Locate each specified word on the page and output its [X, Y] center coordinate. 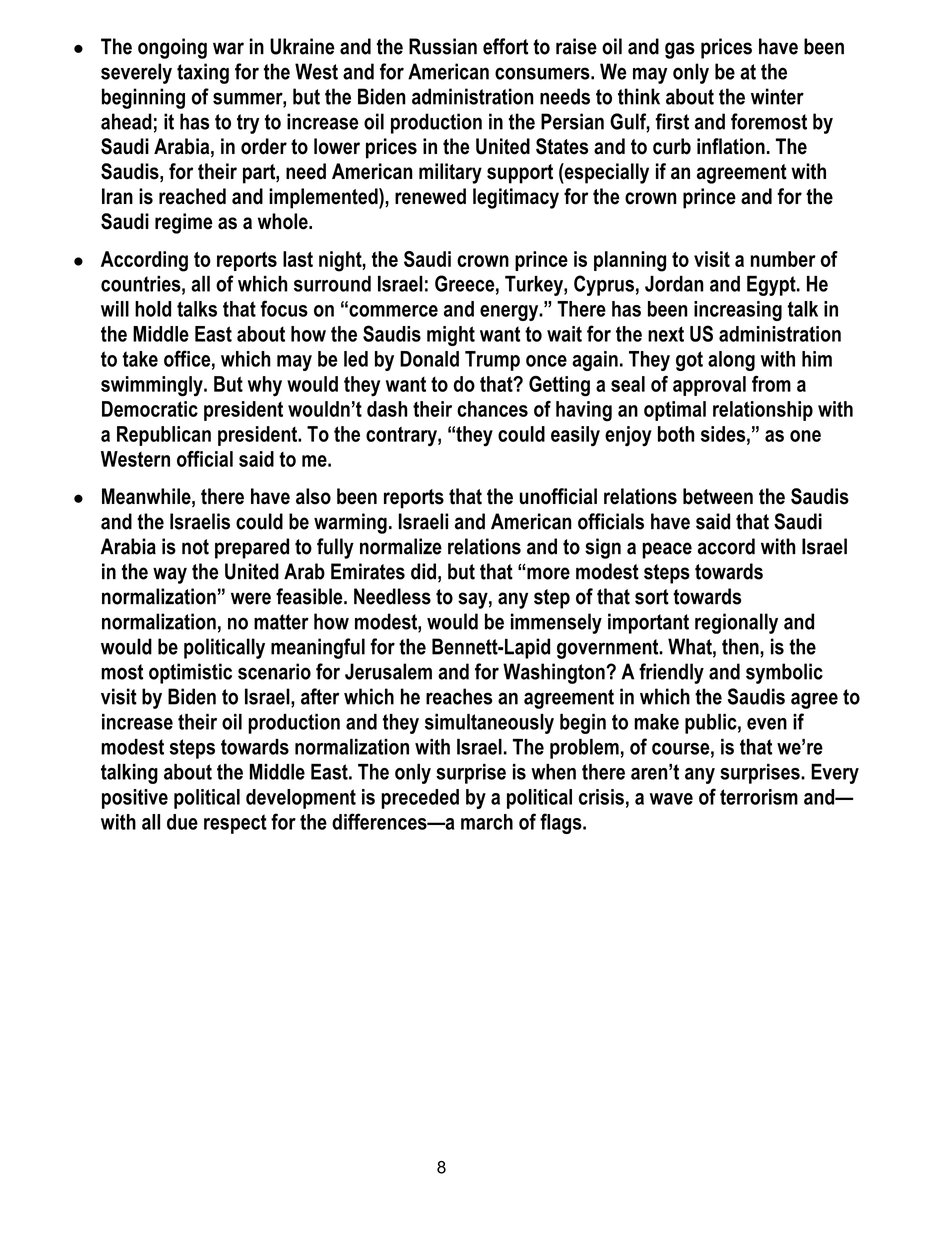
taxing [203, 73]
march [487, 822]
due [182, 822]
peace [667, 550]
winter [777, 96]
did [423, 571]
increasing [738, 311]
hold [153, 309]
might [451, 336]
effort [505, 46]
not [195, 547]
